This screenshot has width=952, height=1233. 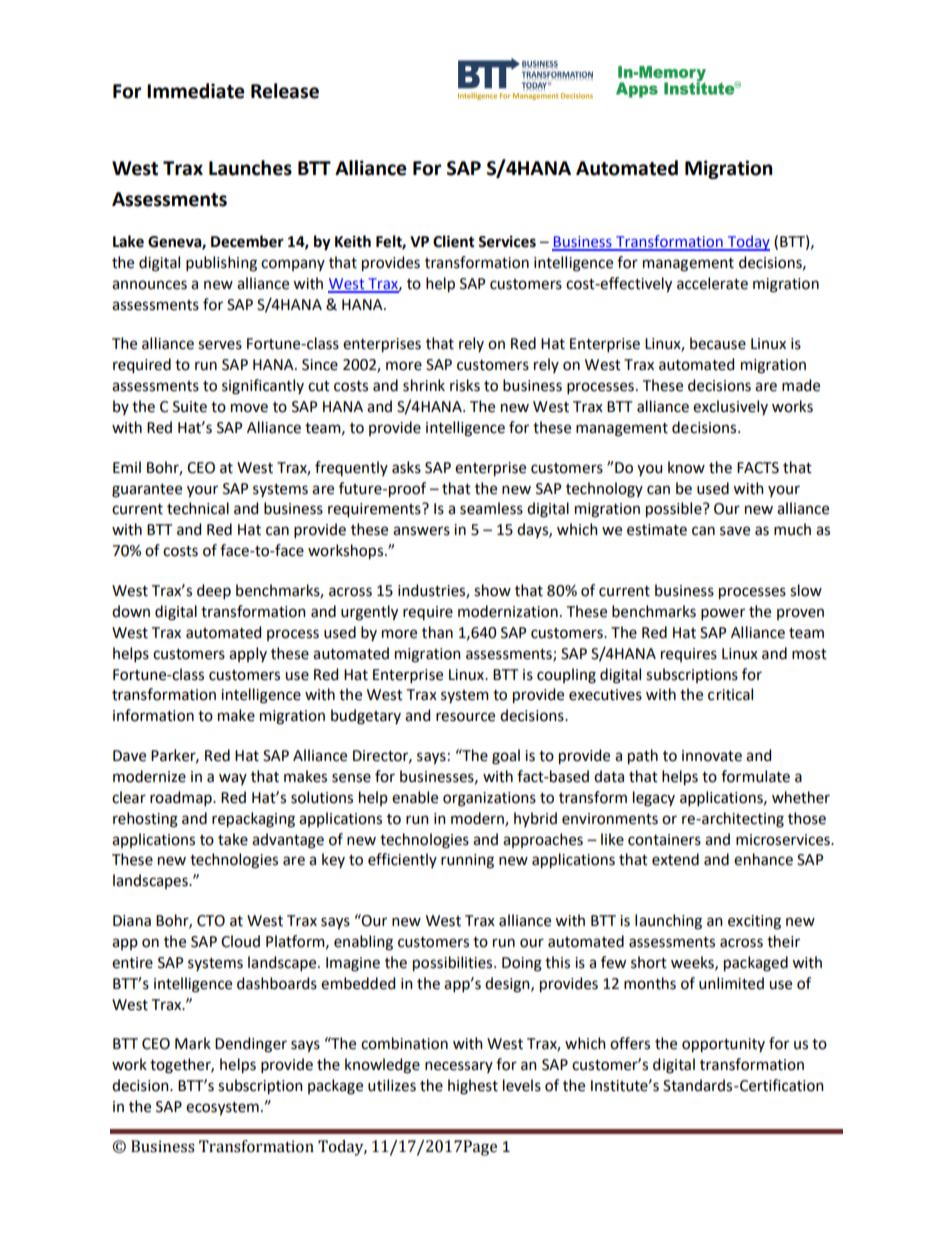 I want to click on organizations, so click(x=489, y=799).
